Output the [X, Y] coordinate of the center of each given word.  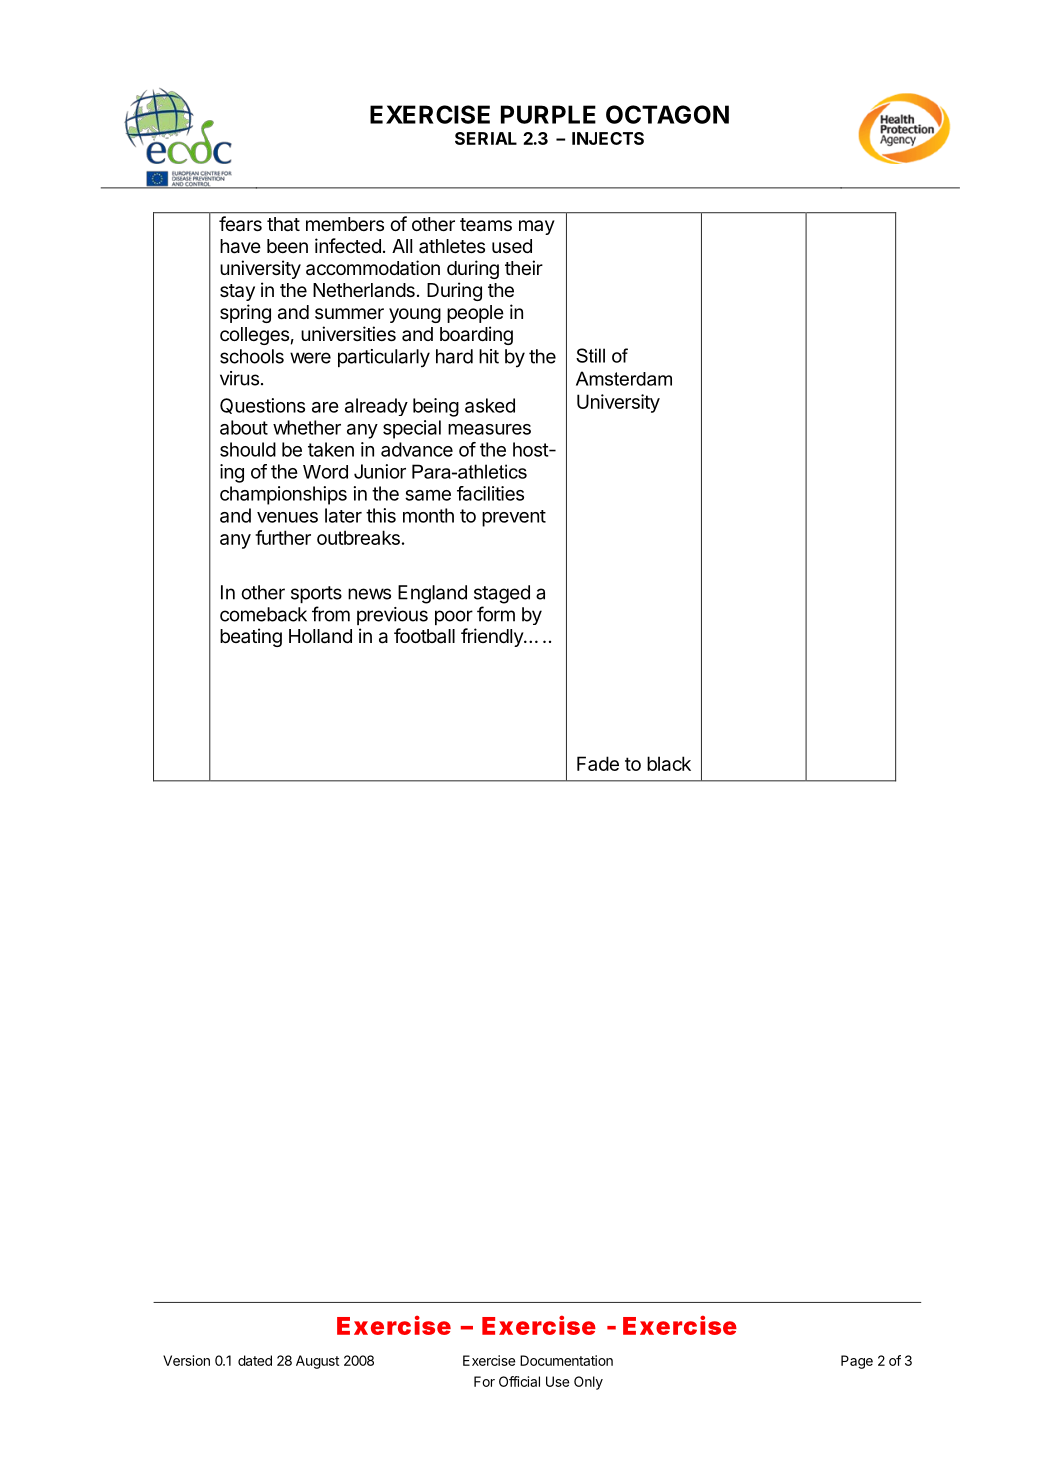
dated [255, 1360]
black [669, 763]
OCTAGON [667, 114]
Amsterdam [624, 378]
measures [489, 429]
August [317, 1362]
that [283, 224]
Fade [598, 763]
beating [251, 637]
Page [857, 1362]
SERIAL [486, 138]
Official [519, 1381]
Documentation [566, 1360]
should [248, 449]
